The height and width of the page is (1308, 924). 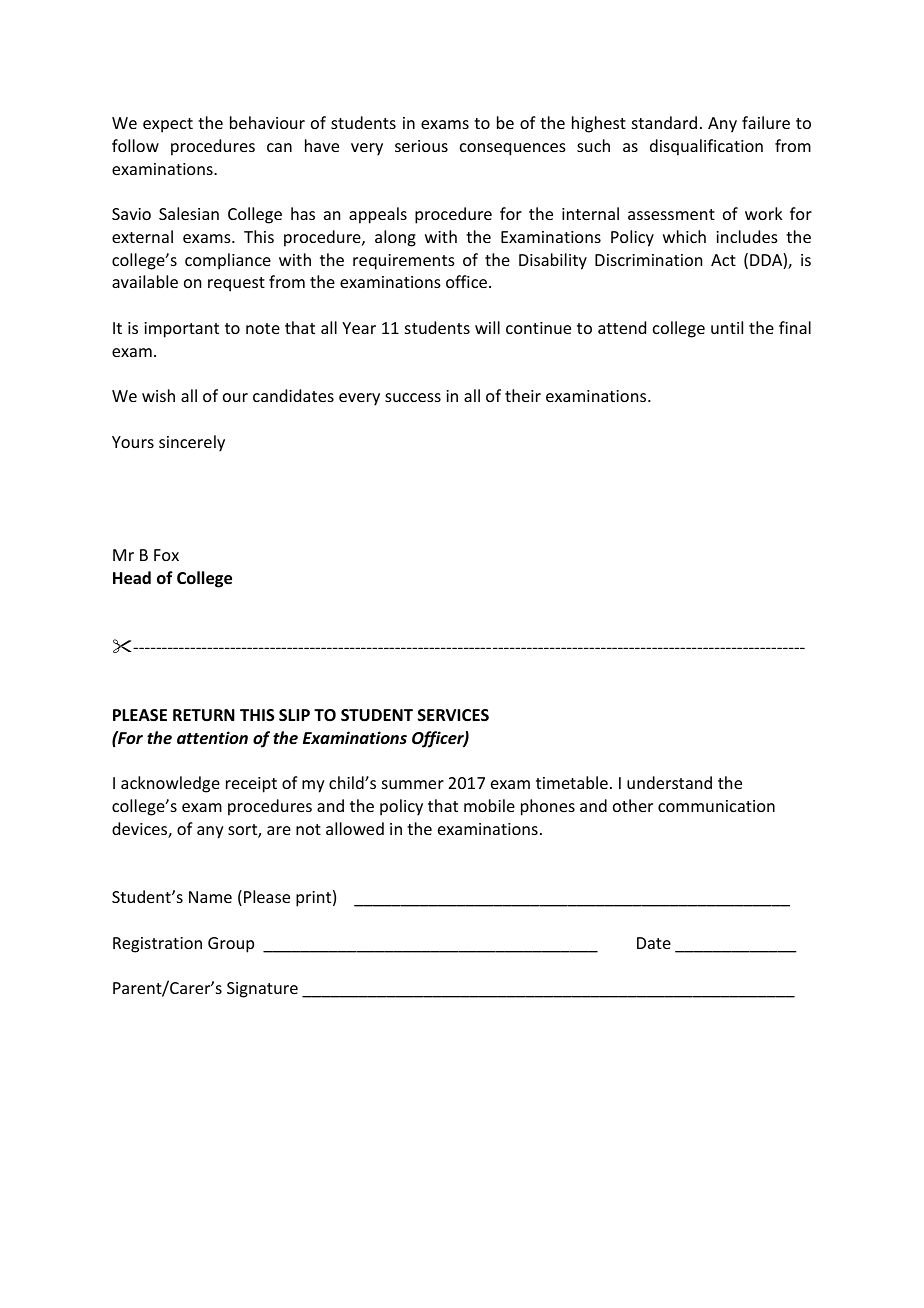 What do you see at coordinates (413, 784) in the page?
I see `summer` at bounding box center [413, 784].
